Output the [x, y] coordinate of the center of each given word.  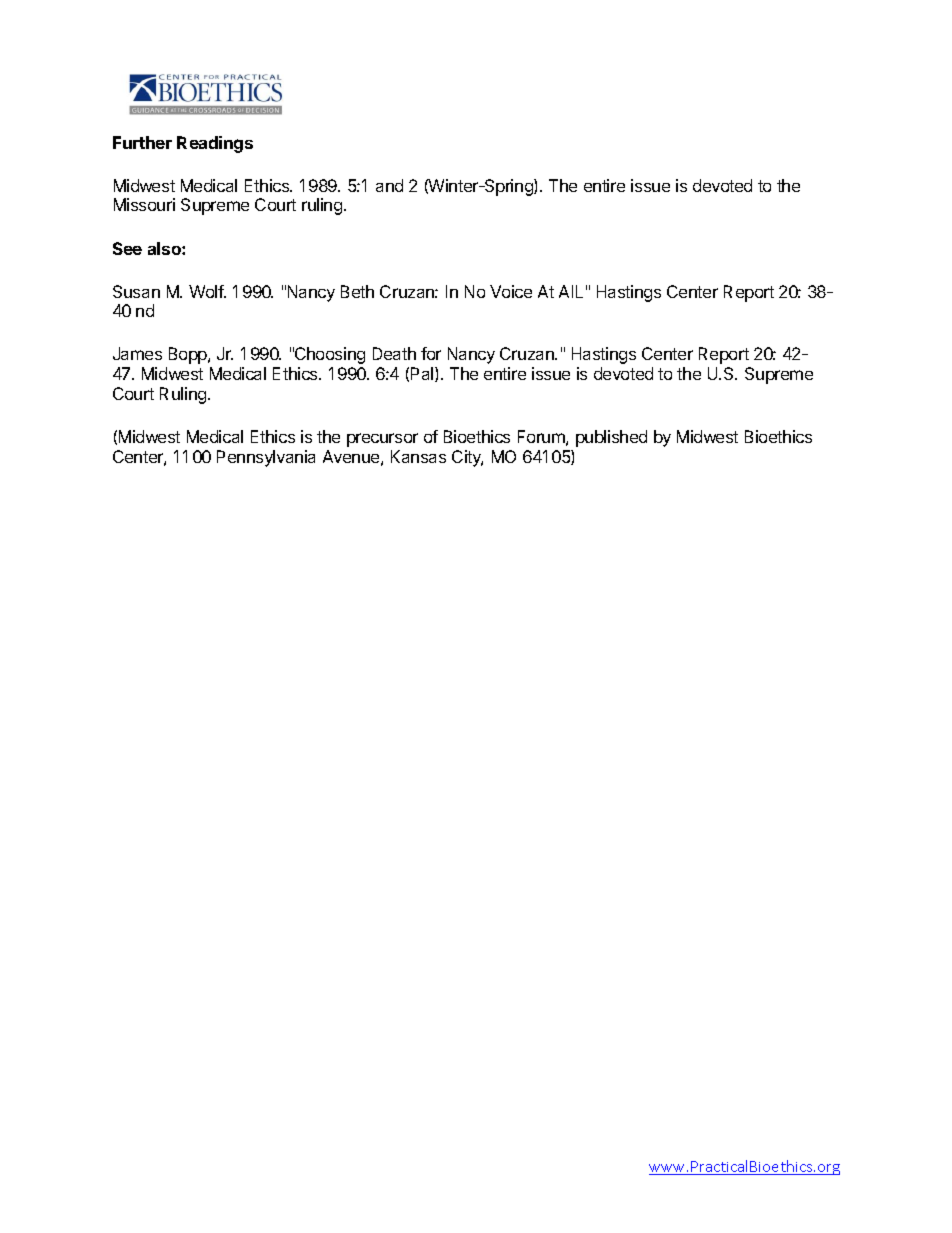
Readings [215, 144]
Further [142, 142]
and [389, 185]
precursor [382, 440]
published [611, 438]
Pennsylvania [266, 458]
